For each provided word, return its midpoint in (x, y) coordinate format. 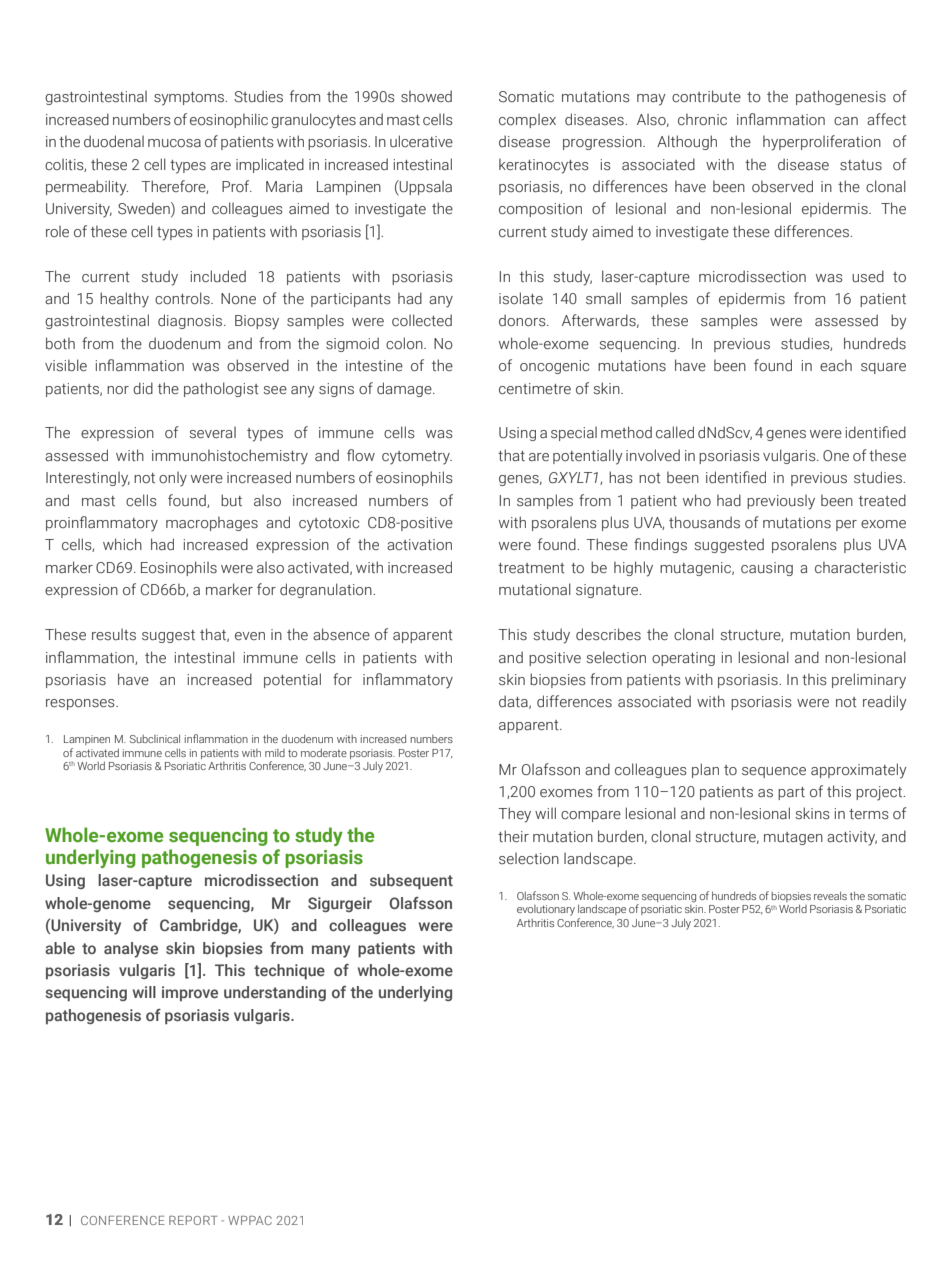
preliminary (869, 681)
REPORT (193, 1220)
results (114, 634)
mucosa (174, 143)
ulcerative (421, 141)
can (846, 121)
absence (341, 634)
